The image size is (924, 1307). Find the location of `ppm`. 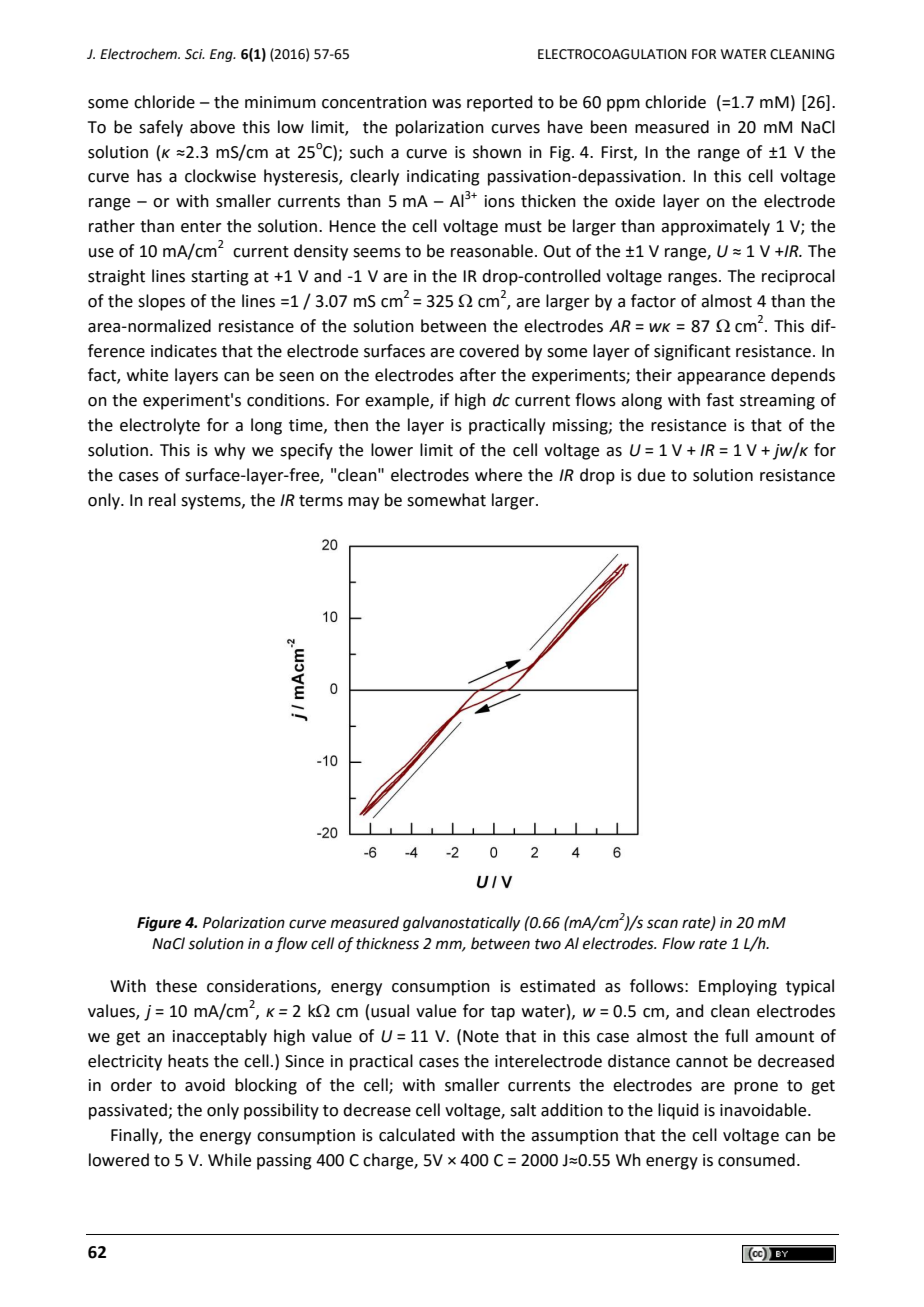

ppm is located at coordinates (623, 105).
